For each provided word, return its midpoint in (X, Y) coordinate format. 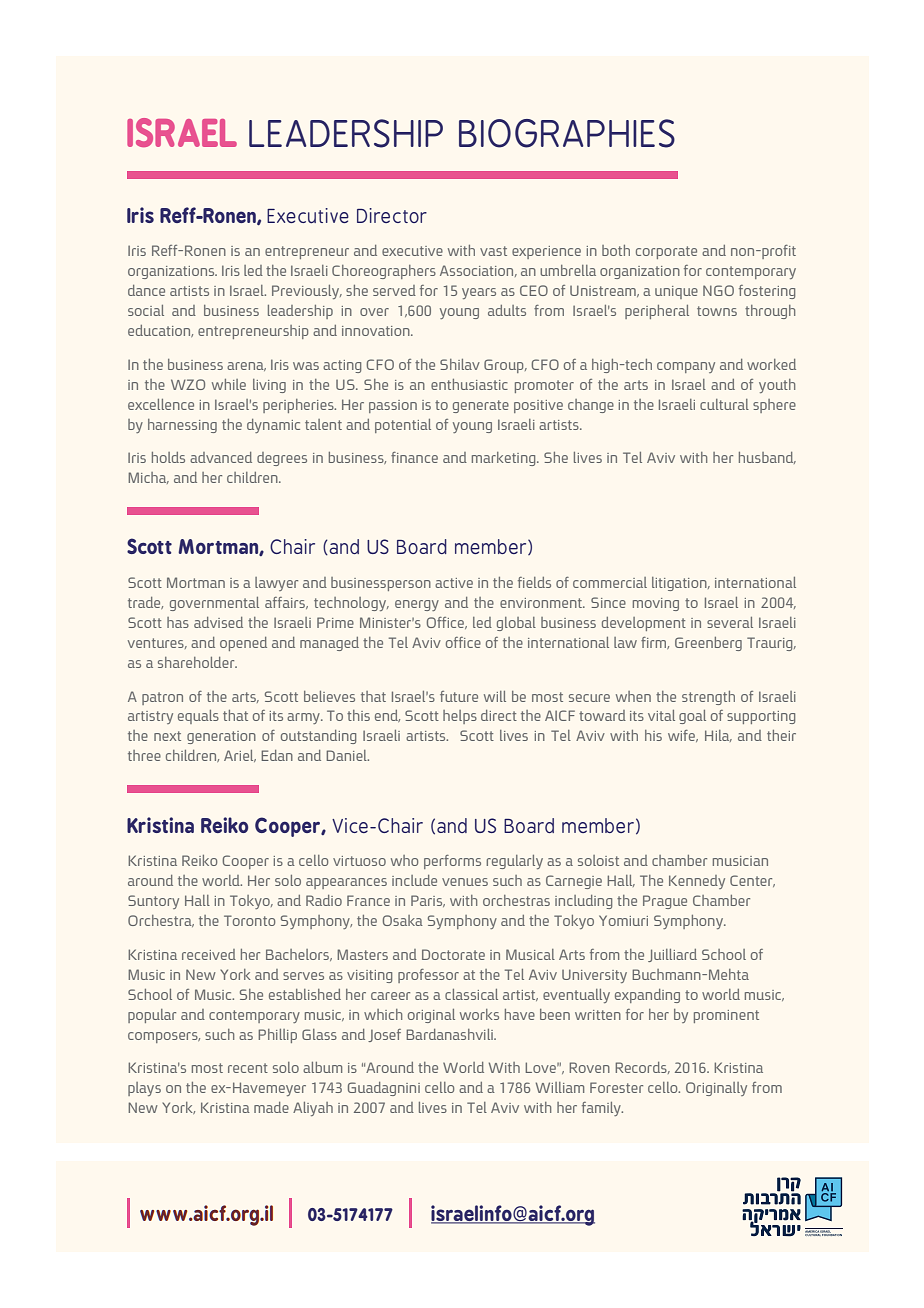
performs (452, 862)
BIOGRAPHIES (567, 133)
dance (146, 290)
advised (218, 622)
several (730, 622)
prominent (726, 1016)
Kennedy (697, 882)
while (229, 384)
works (479, 1014)
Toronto (249, 920)
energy (417, 605)
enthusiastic (469, 384)
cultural (724, 404)
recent (248, 1068)
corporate (666, 252)
